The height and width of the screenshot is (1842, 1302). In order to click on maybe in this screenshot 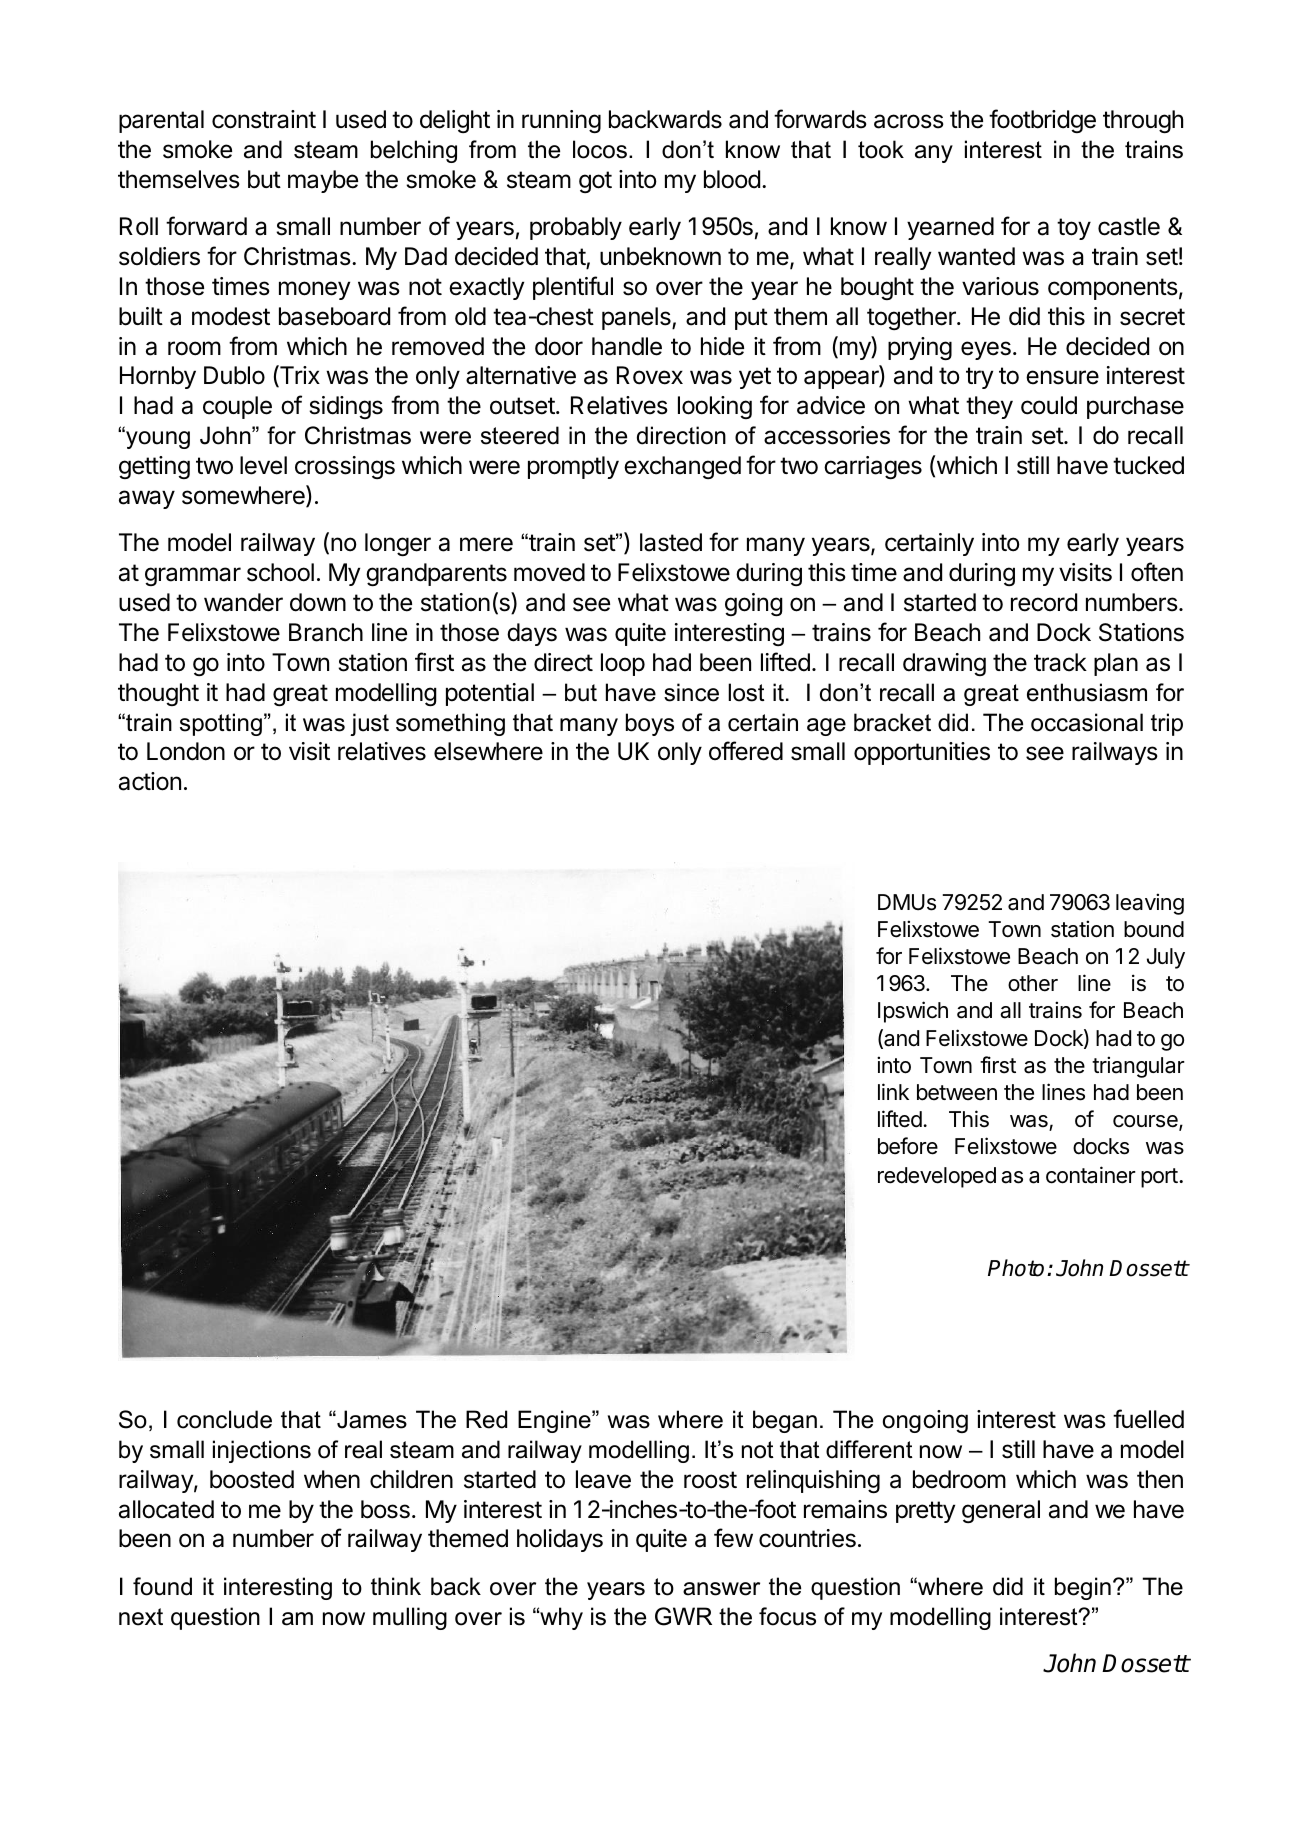, I will do `click(323, 181)`.
